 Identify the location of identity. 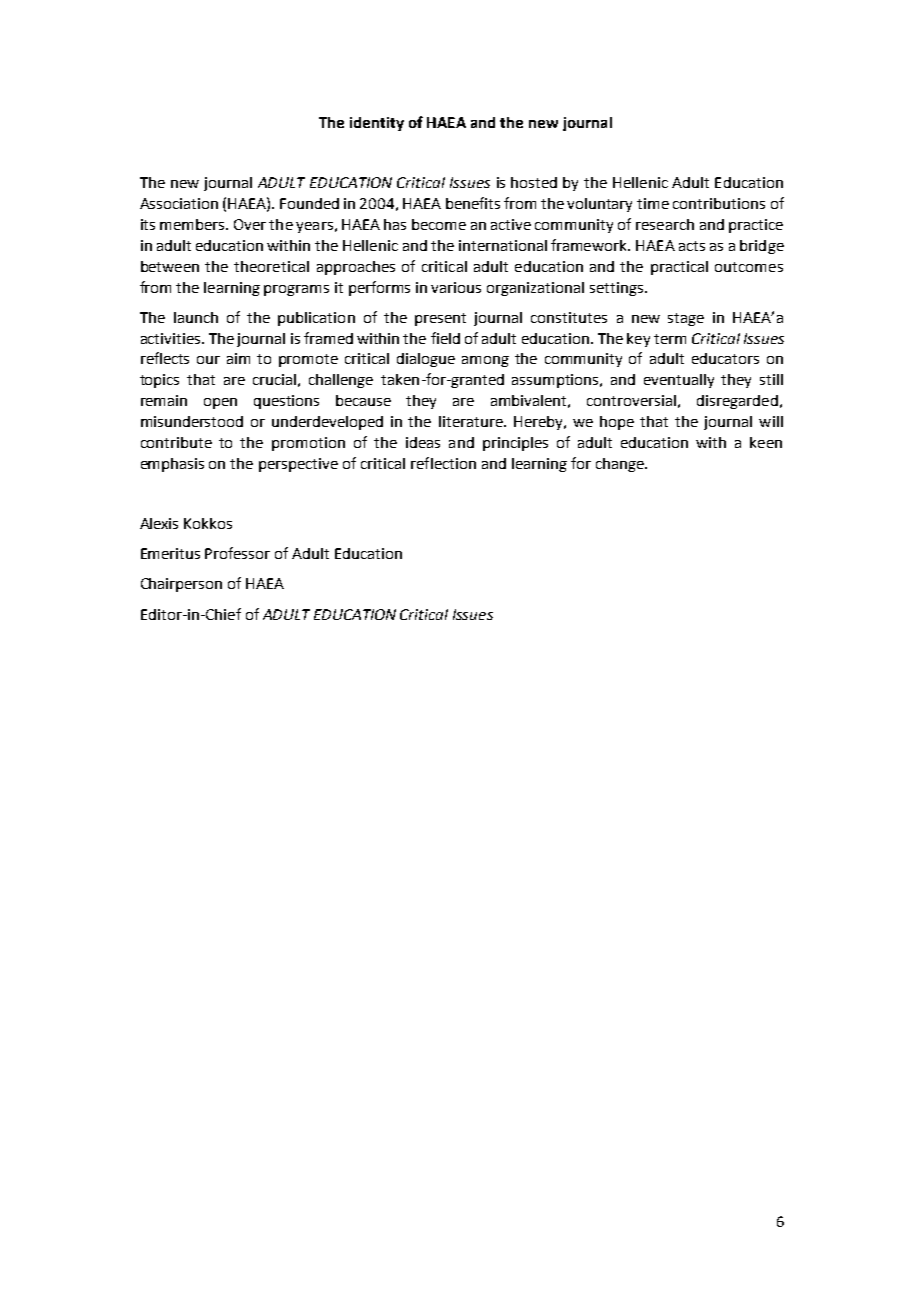
(377, 124).
